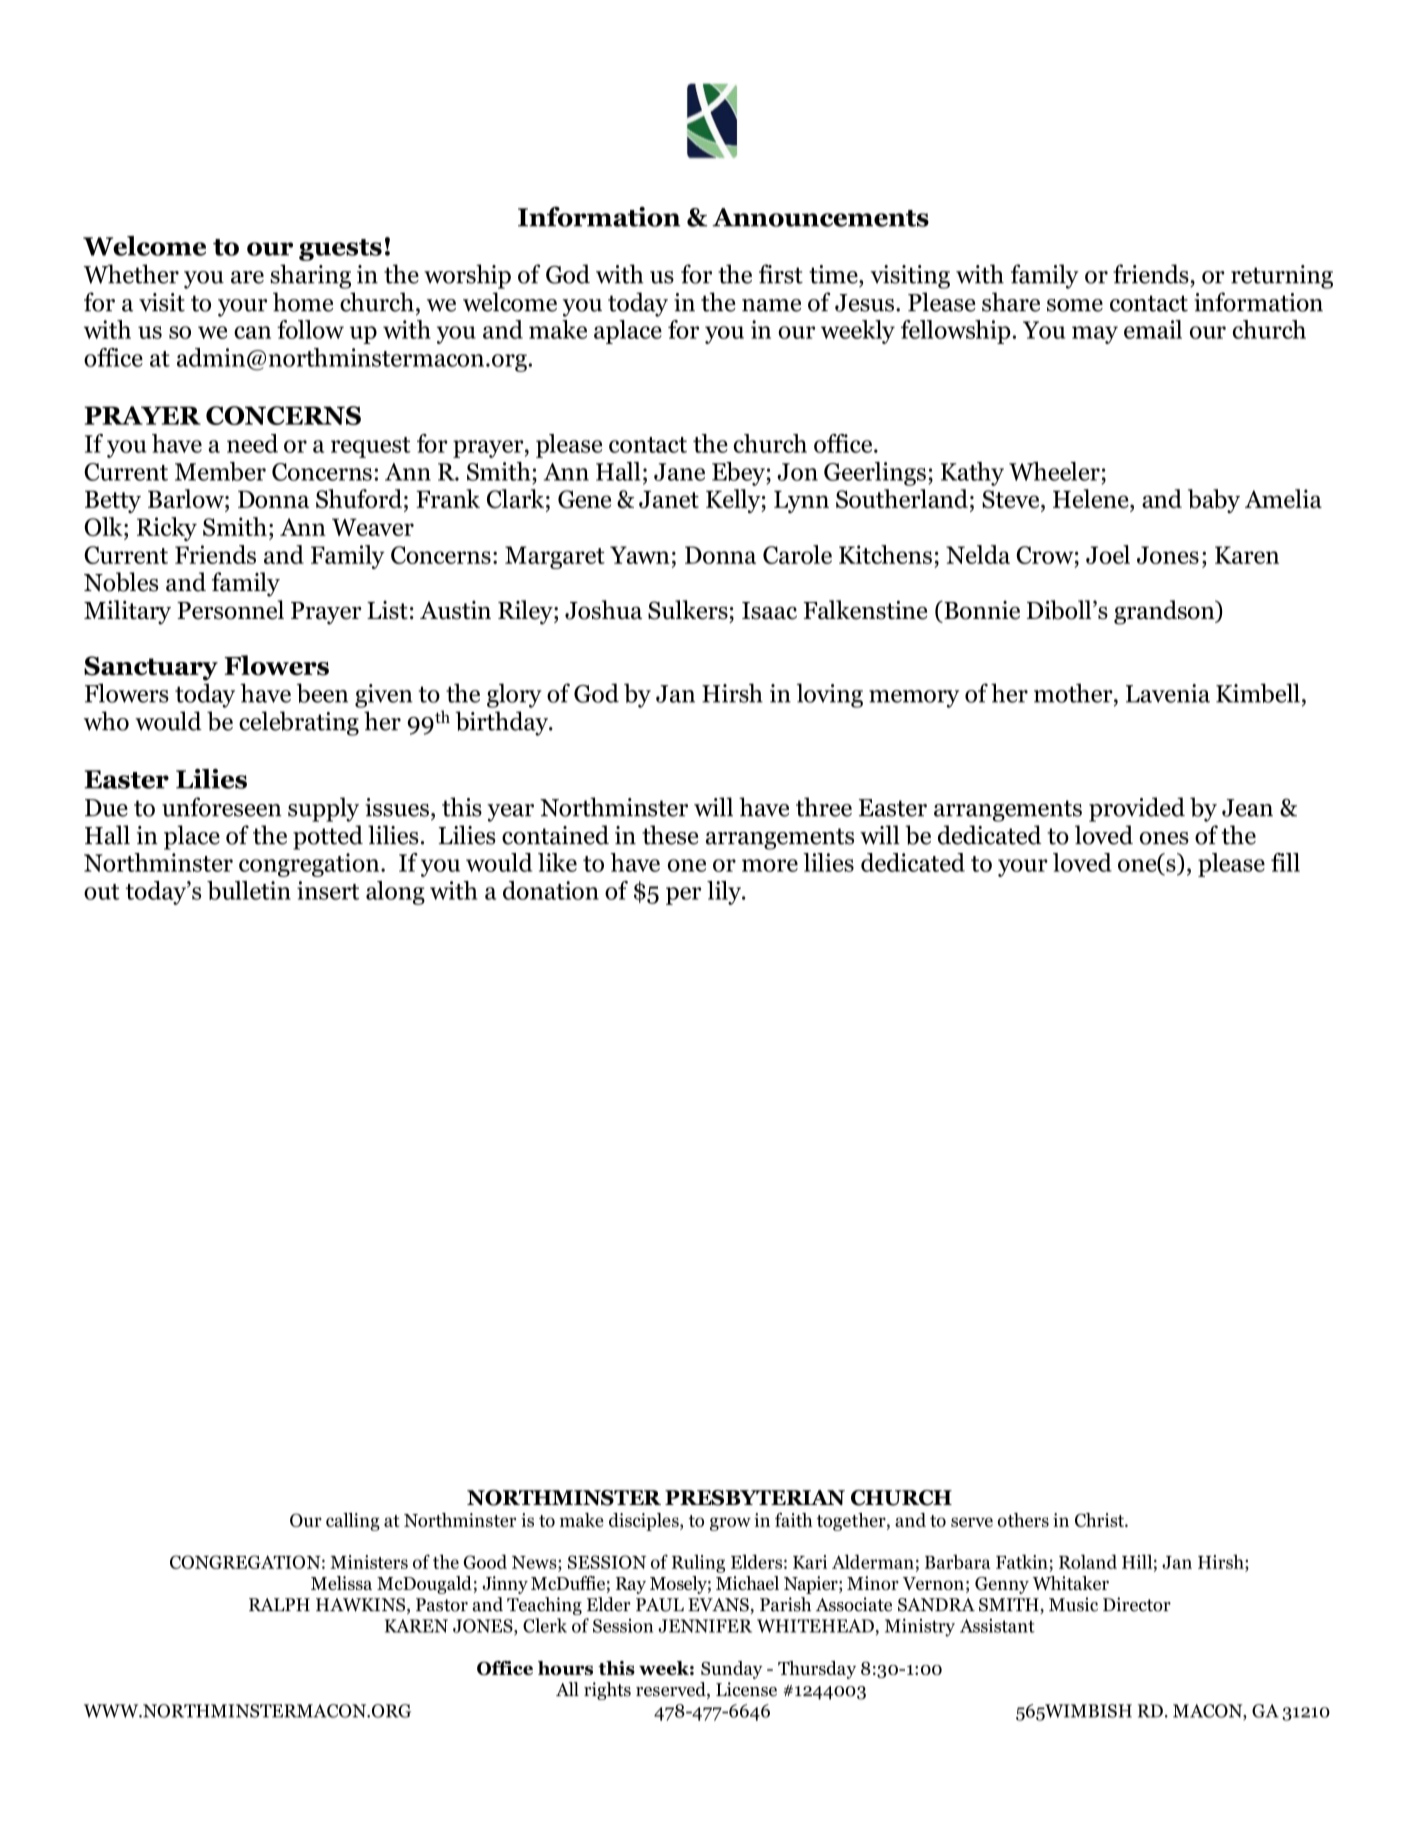 The image size is (1424, 1843). Describe the element at coordinates (1075, 305) in the document. I see `some` at that location.
